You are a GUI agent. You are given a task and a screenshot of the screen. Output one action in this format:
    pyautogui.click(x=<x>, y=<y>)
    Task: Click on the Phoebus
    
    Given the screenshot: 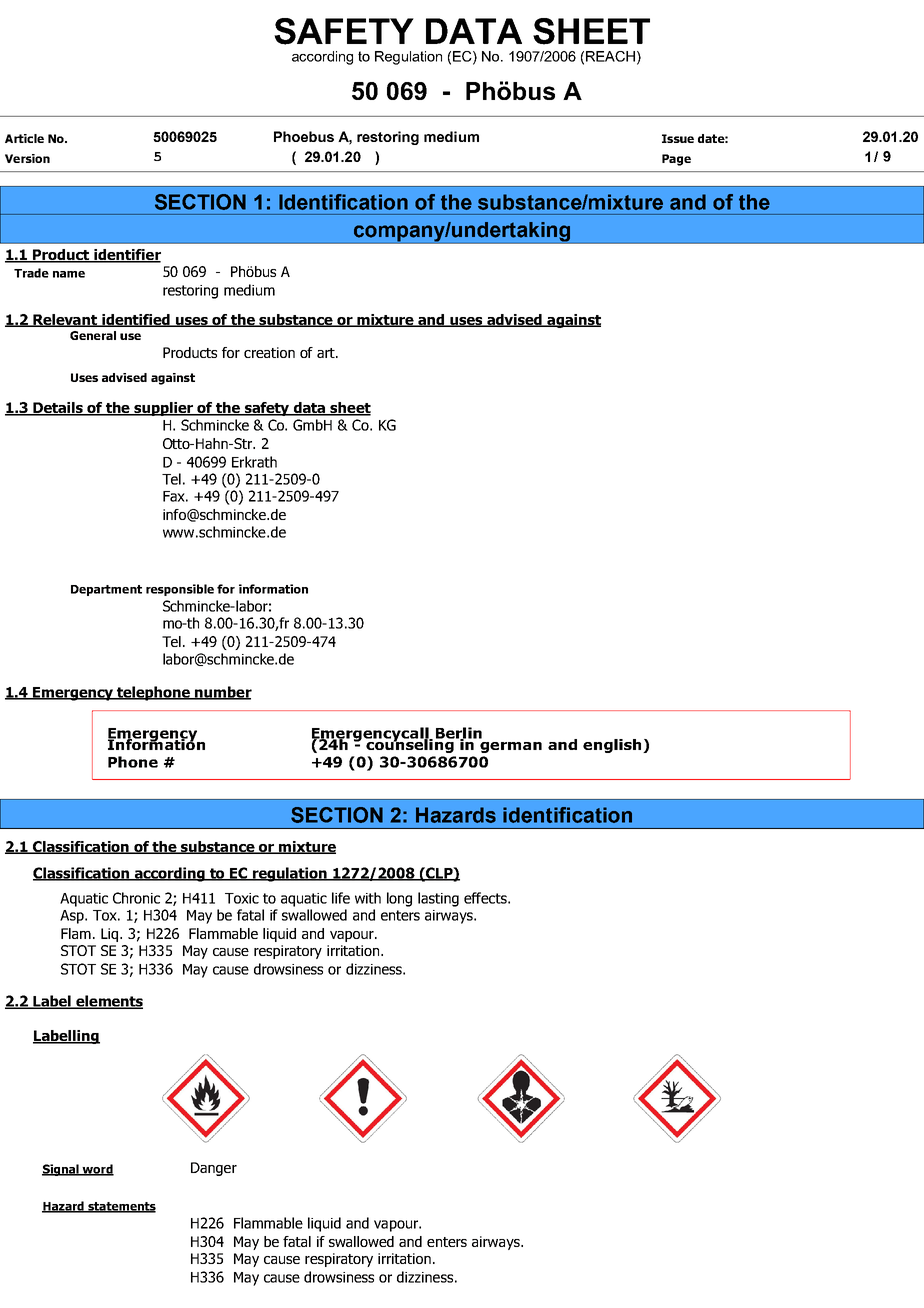 What is the action you would take?
    pyautogui.click(x=304, y=136)
